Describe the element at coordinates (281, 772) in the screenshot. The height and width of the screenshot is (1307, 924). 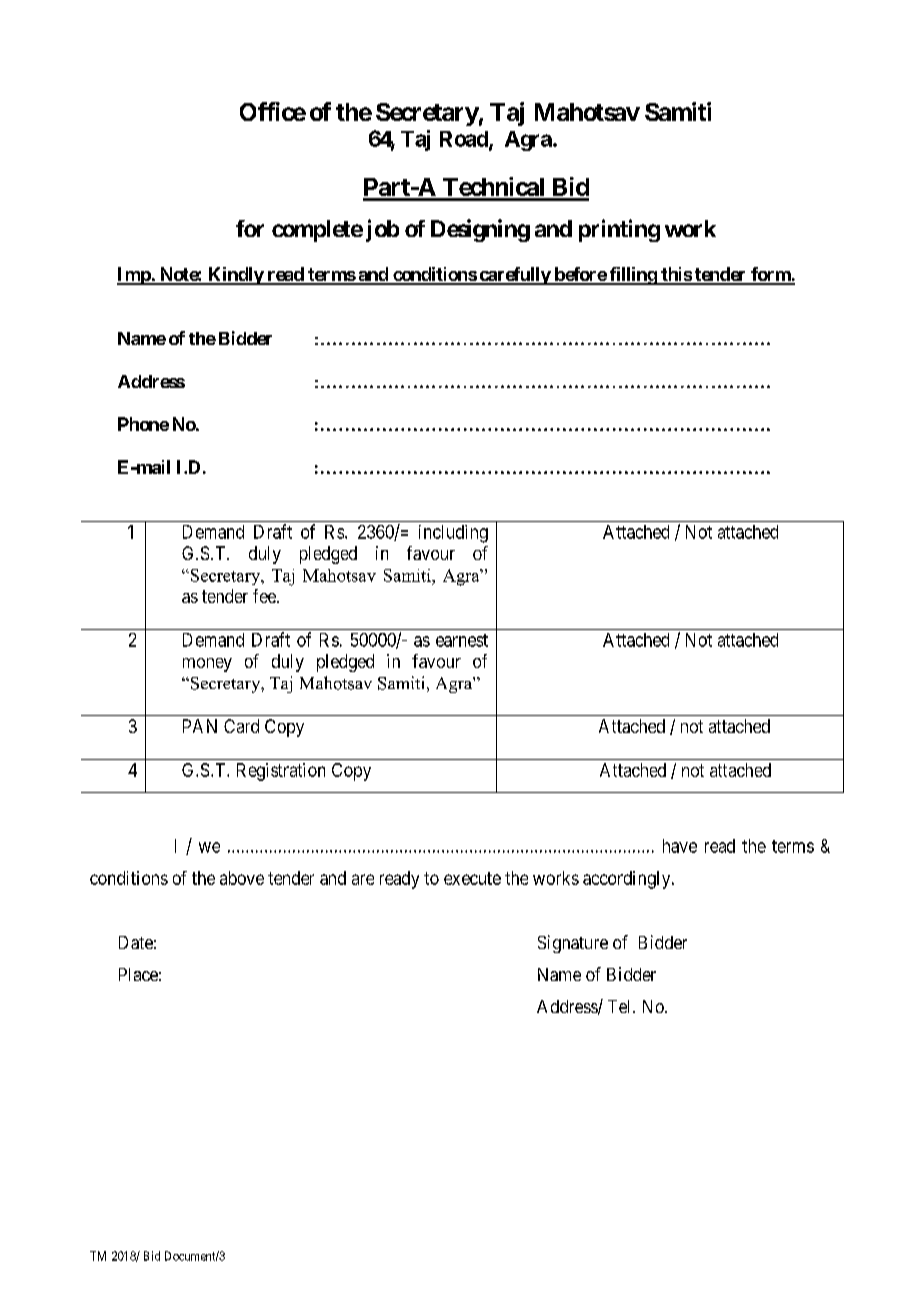
I see `Registration` at that location.
